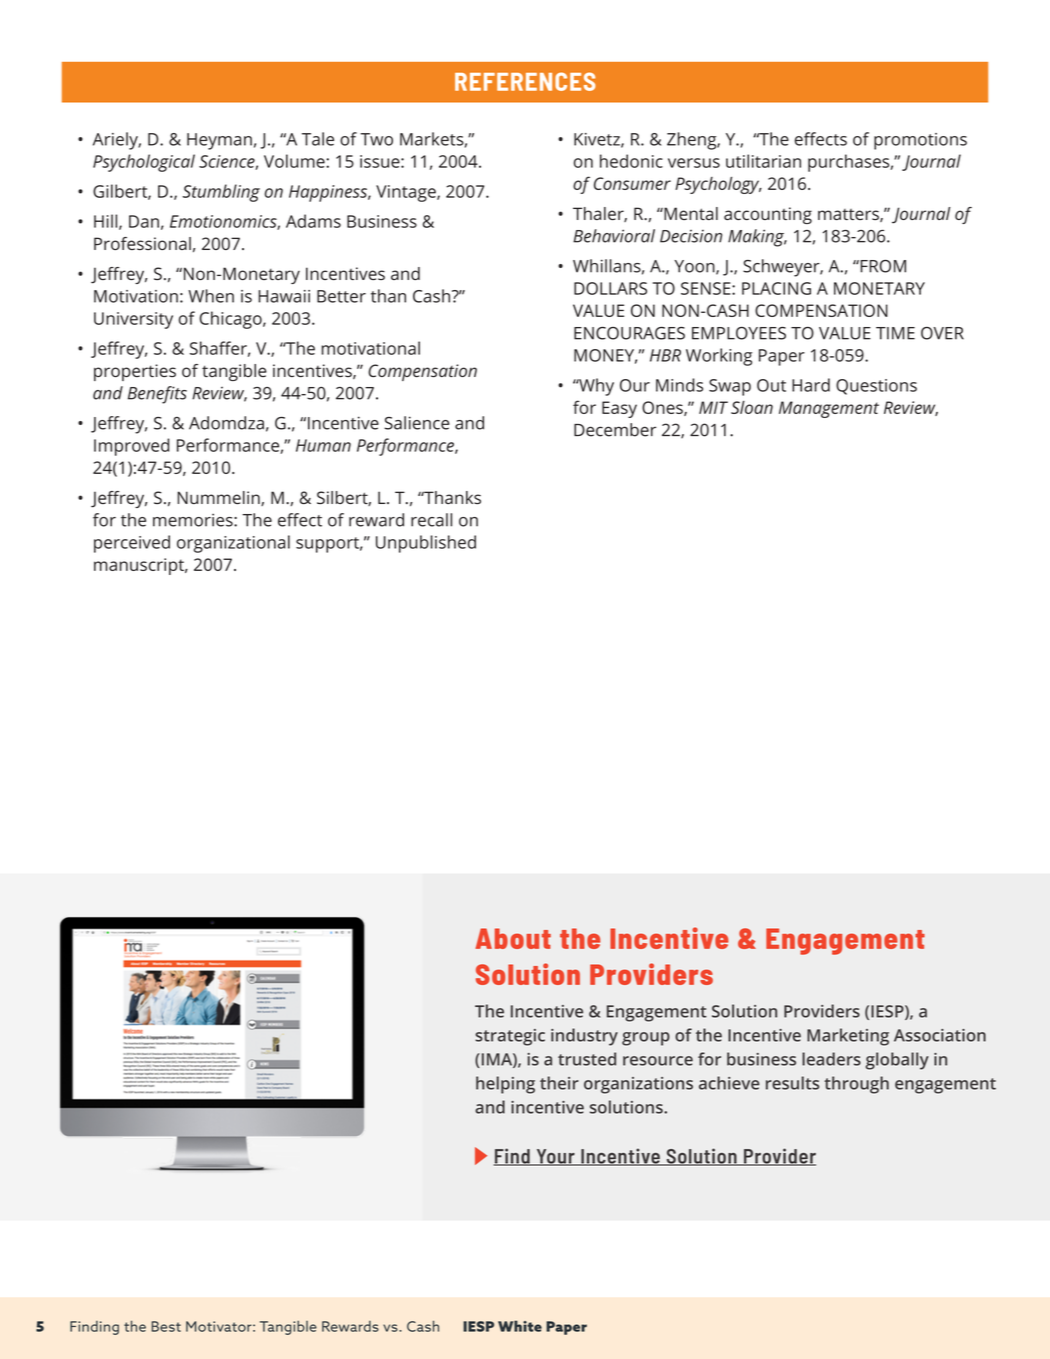 This screenshot has height=1359, width=1050. I want to click on industry, so click(584, 1037).
